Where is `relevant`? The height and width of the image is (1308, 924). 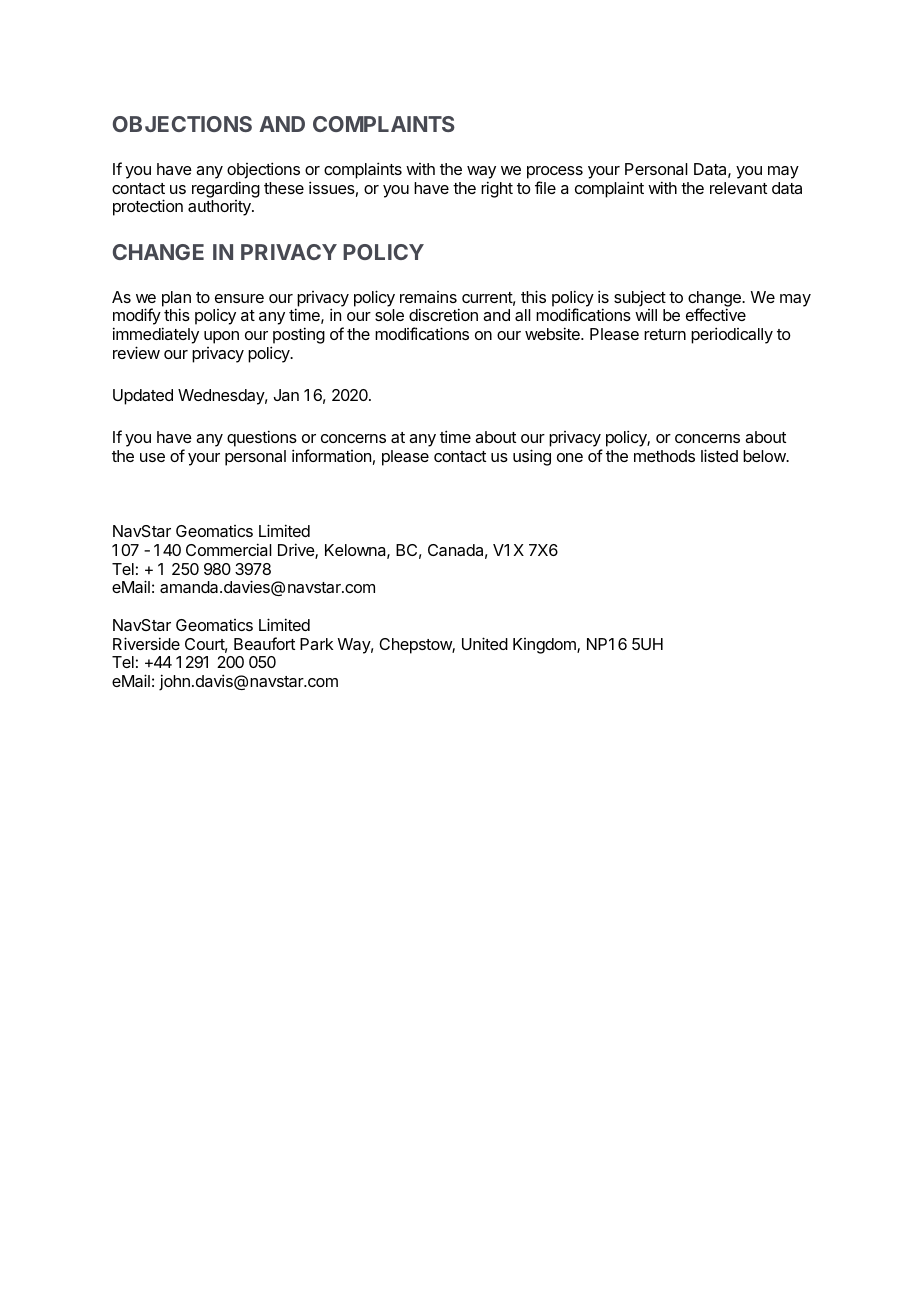
relevant is located at coordinates (738, 188).
